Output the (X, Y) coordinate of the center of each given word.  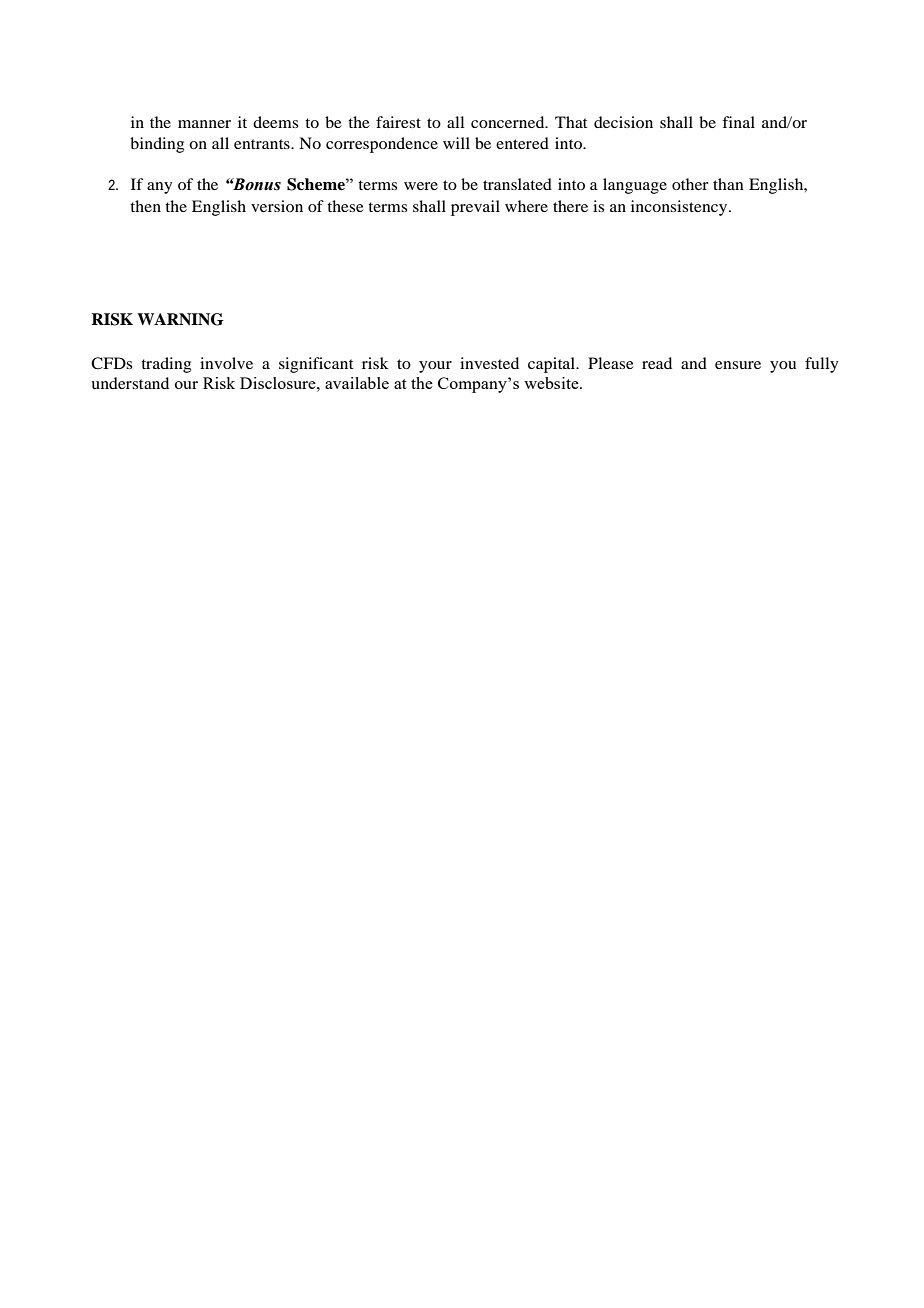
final (738, 122)
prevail (475, 208)
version (277, 206)
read (657, 363)
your (435, 367)
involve (226, 363)
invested (489, 363)
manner (204, 124)
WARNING (180, 319)
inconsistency (680, 208)
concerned (509, 122)
